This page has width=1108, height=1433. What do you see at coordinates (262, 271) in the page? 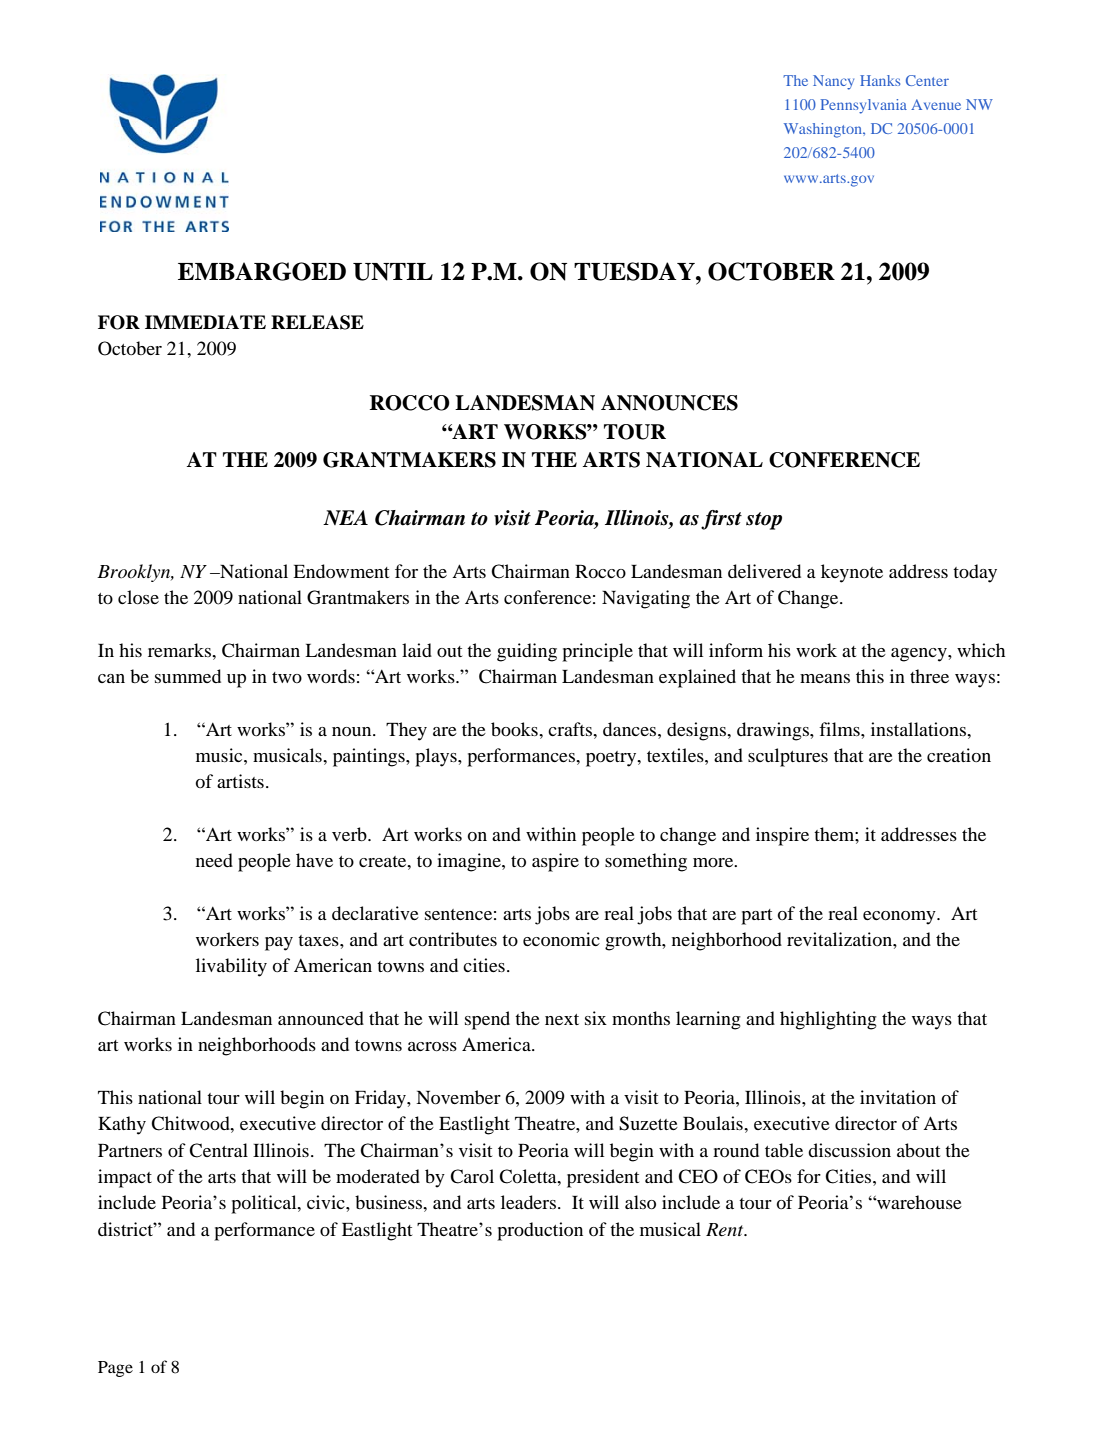
I see `EMBARGOED` at bounding box center [262, 271].
